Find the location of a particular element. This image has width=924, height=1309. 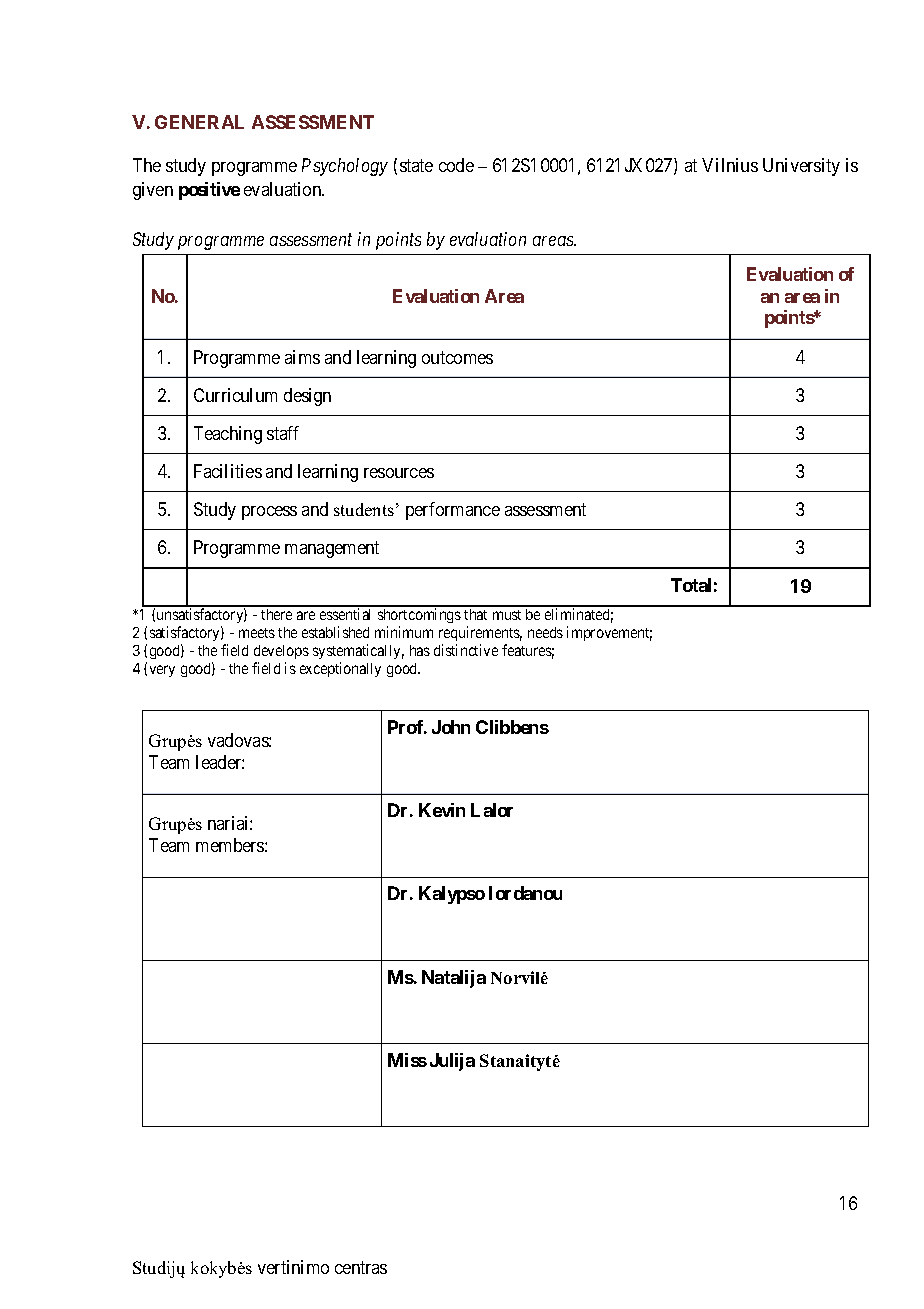

code is located at coordinates (456, 165).
